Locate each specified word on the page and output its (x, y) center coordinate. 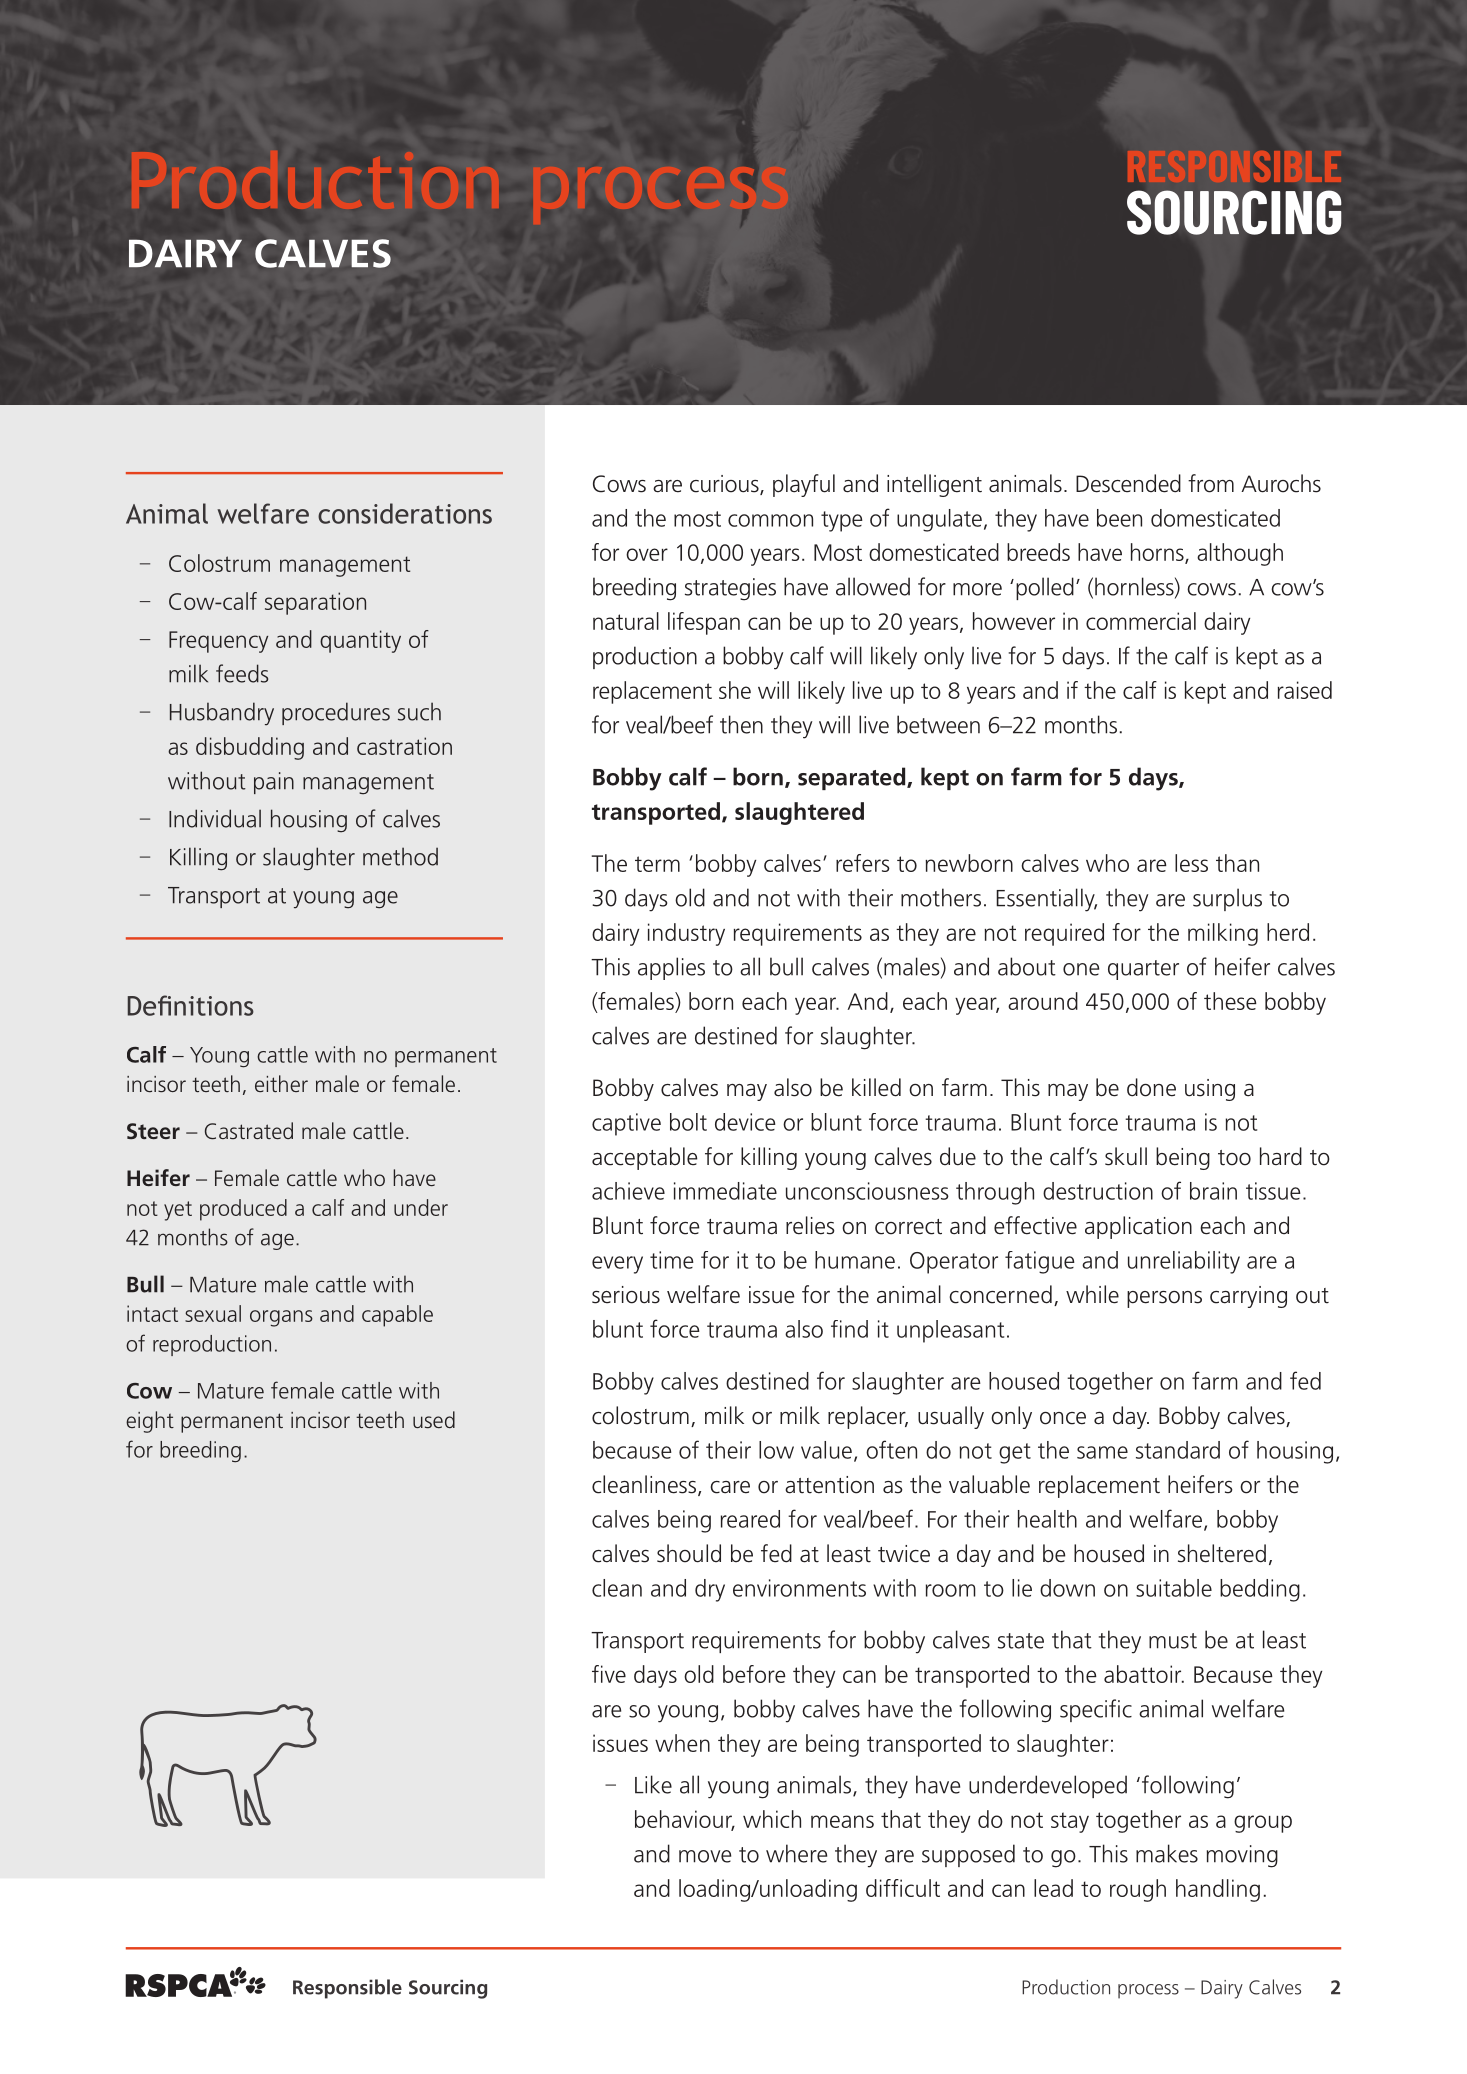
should (689, 1553)
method (400, 856)
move (705, 1856)
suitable (1174, 1588)
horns (1158, 553)
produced (243, 1210)
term (657, 864)
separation (315, 603)
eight (150, 1422)
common (770, 520)
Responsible (347, 1989)
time (672, 1260)
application (1138, 1227)
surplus (1227, 899)
